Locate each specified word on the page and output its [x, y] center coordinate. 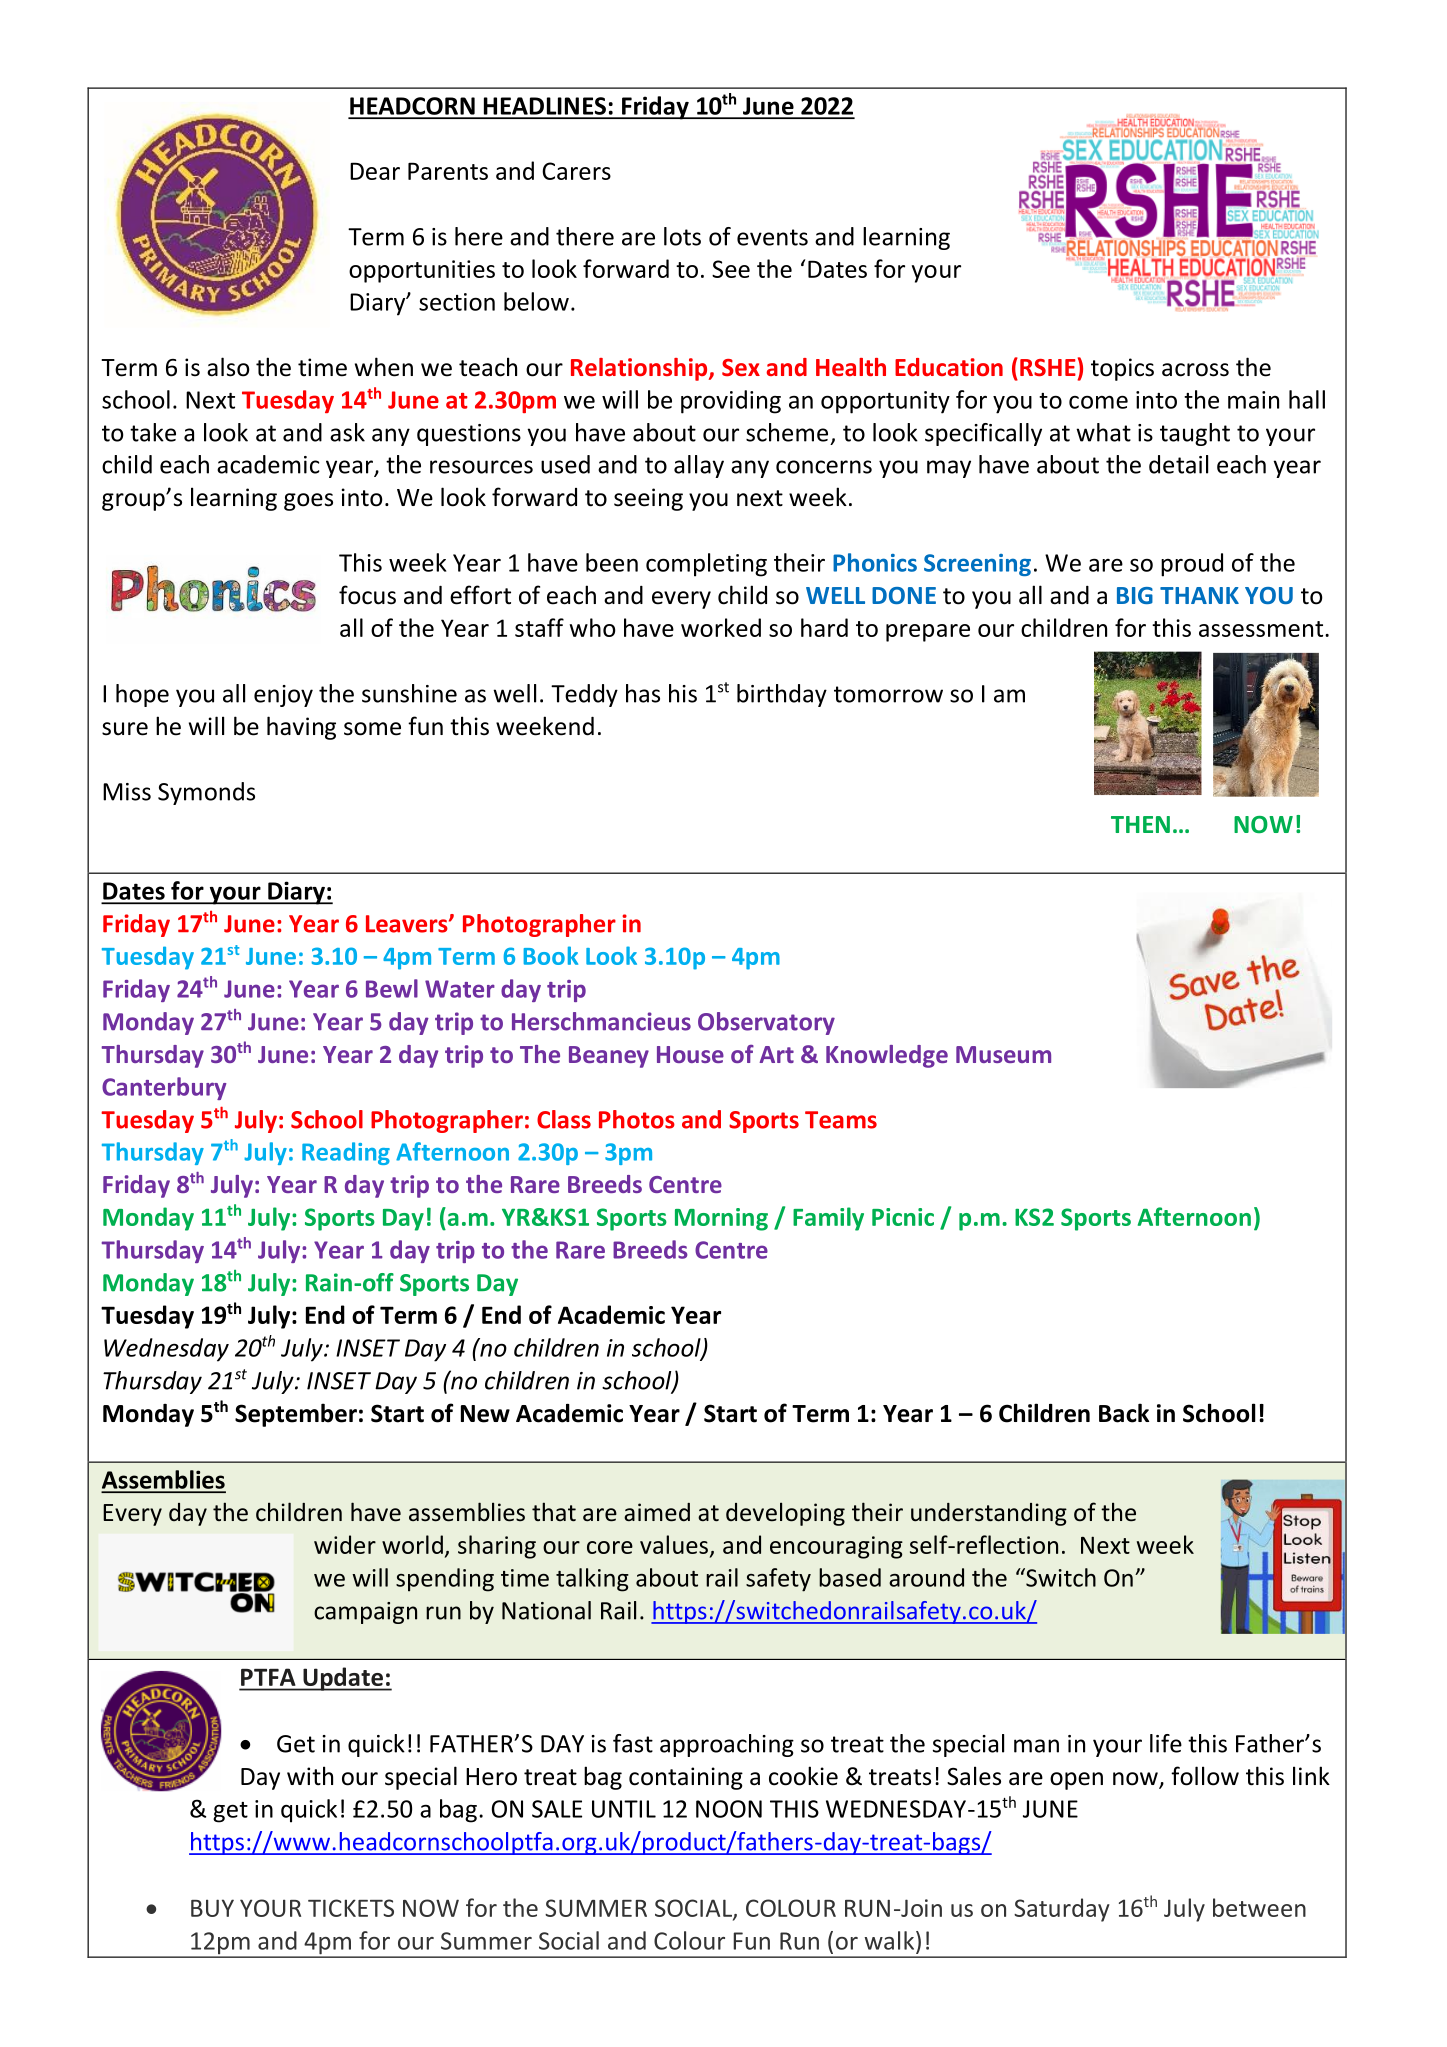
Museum [1003, 1054]
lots [682, 236]
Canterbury [164, 1088]
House [690, 1054]
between [1259, 1907]
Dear [375, 171]
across [1195, 370]
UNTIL [624, 1809]
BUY [212, 1908]
